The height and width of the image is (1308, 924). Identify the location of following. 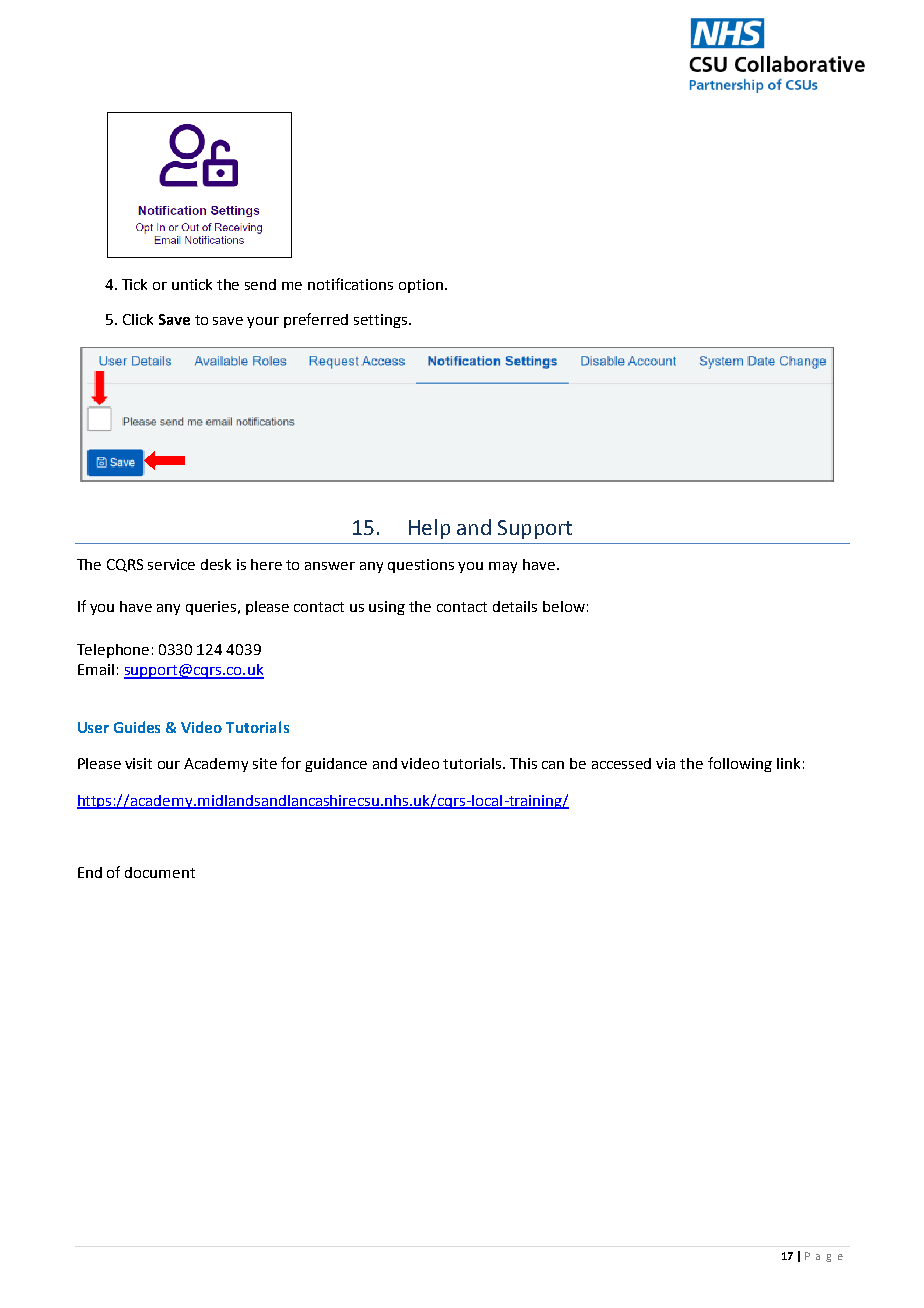
(740, 764).
